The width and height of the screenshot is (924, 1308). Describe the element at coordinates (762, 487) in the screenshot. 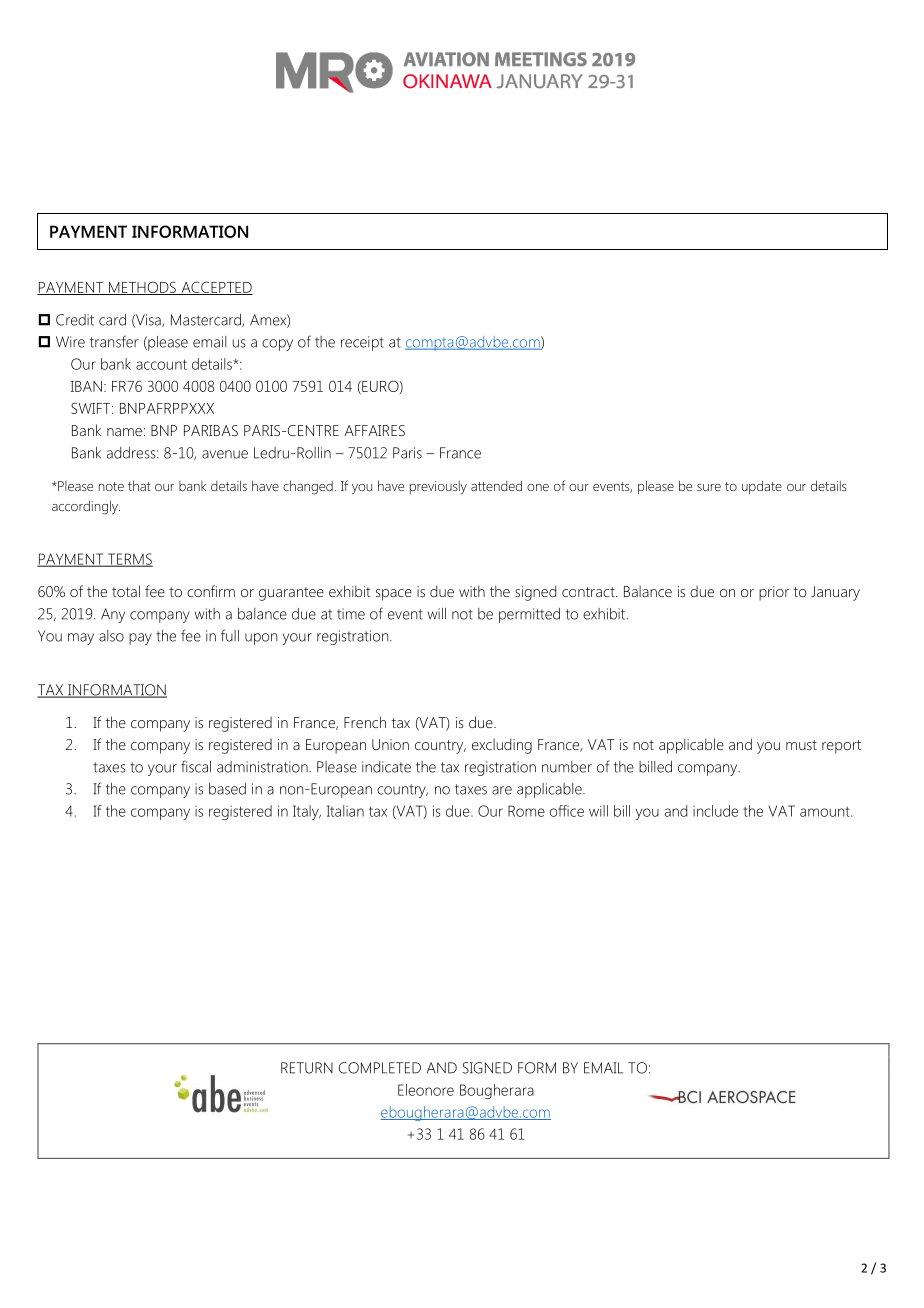

I see `update` at that location.
